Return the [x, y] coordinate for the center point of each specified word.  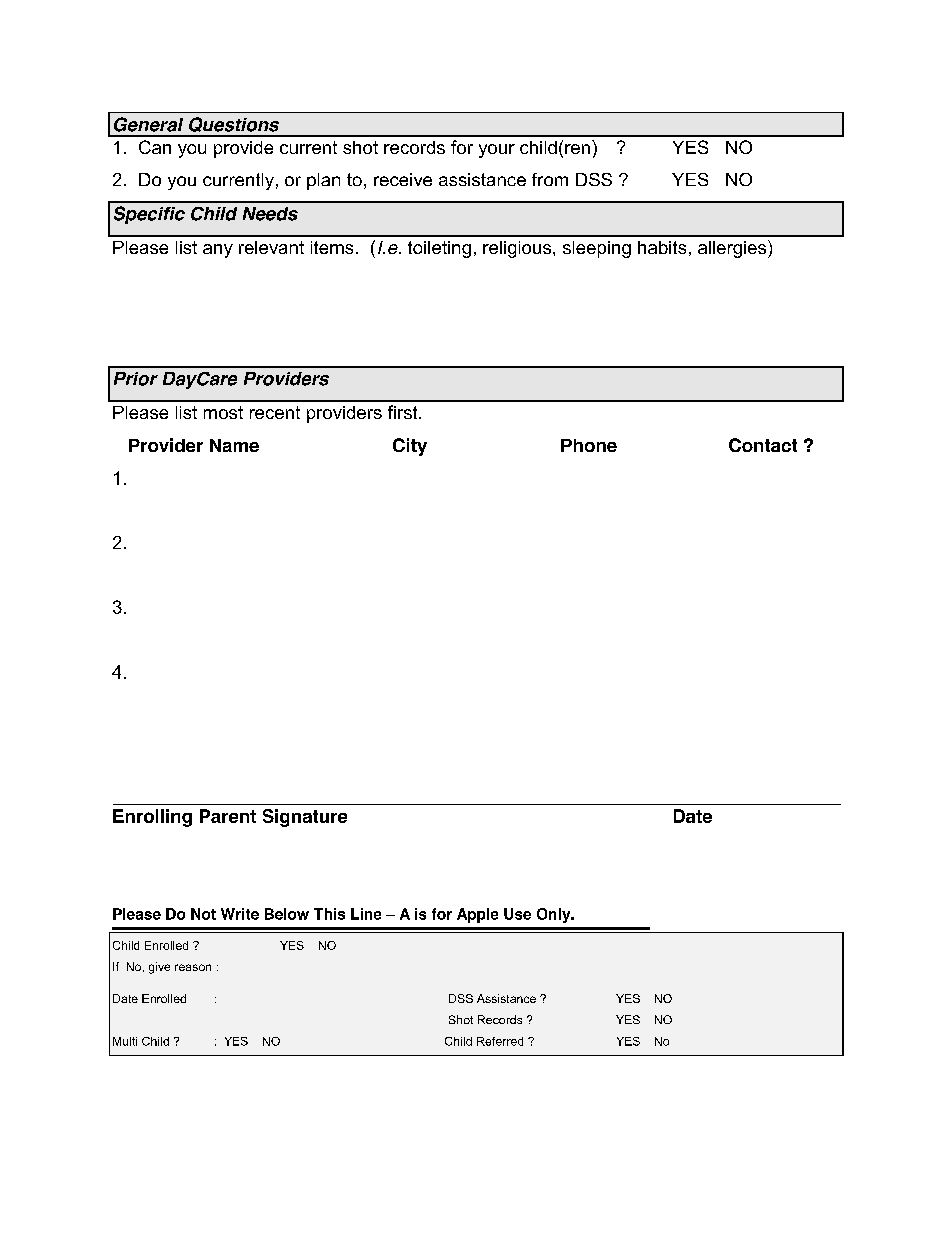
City [410, 447]
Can [155, 147]
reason [193, 967]
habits [662, 247]
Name [234, 445]
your [497, 151]
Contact [763, 445]
